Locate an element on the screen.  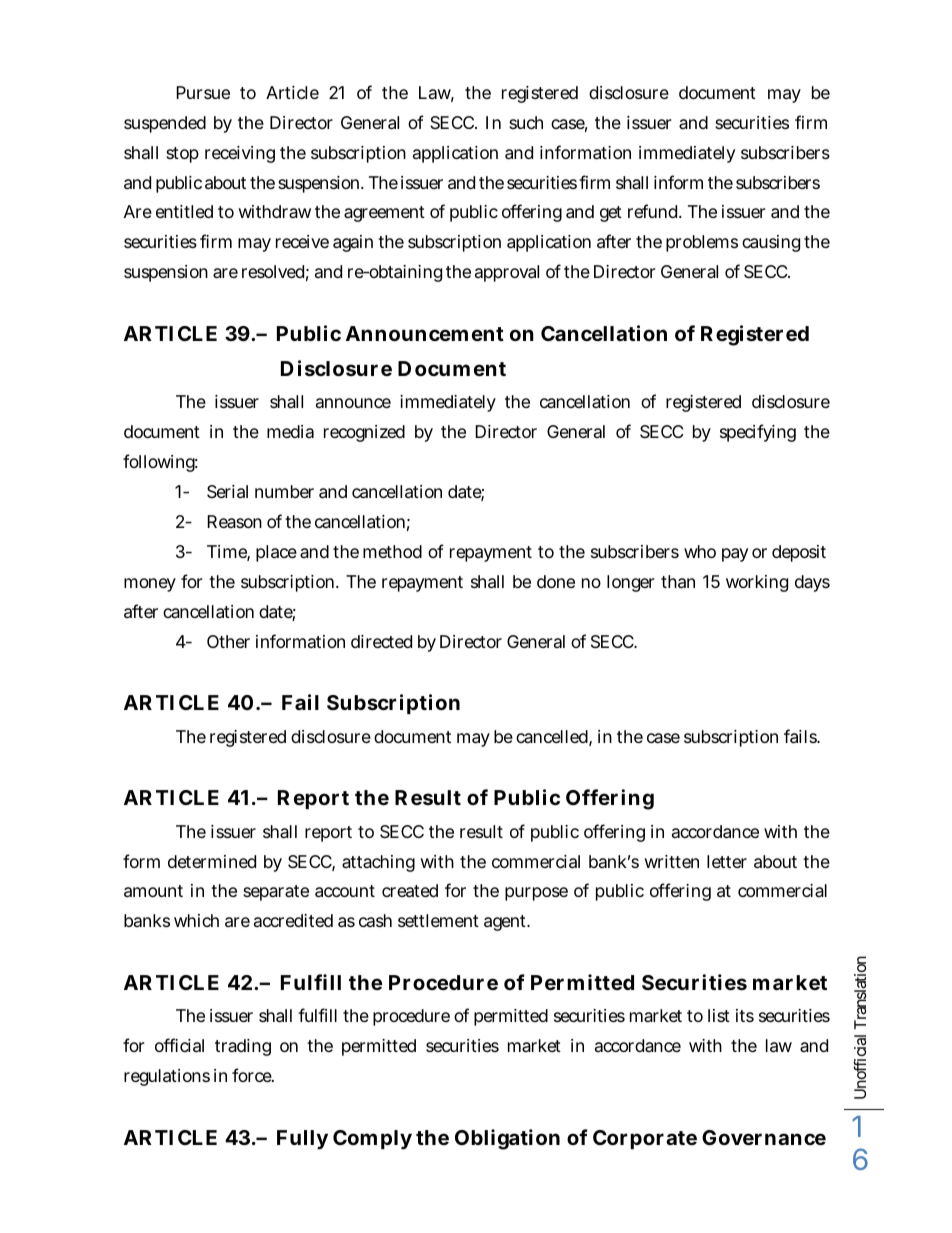
receiving is located at coordinates (240, 154).
